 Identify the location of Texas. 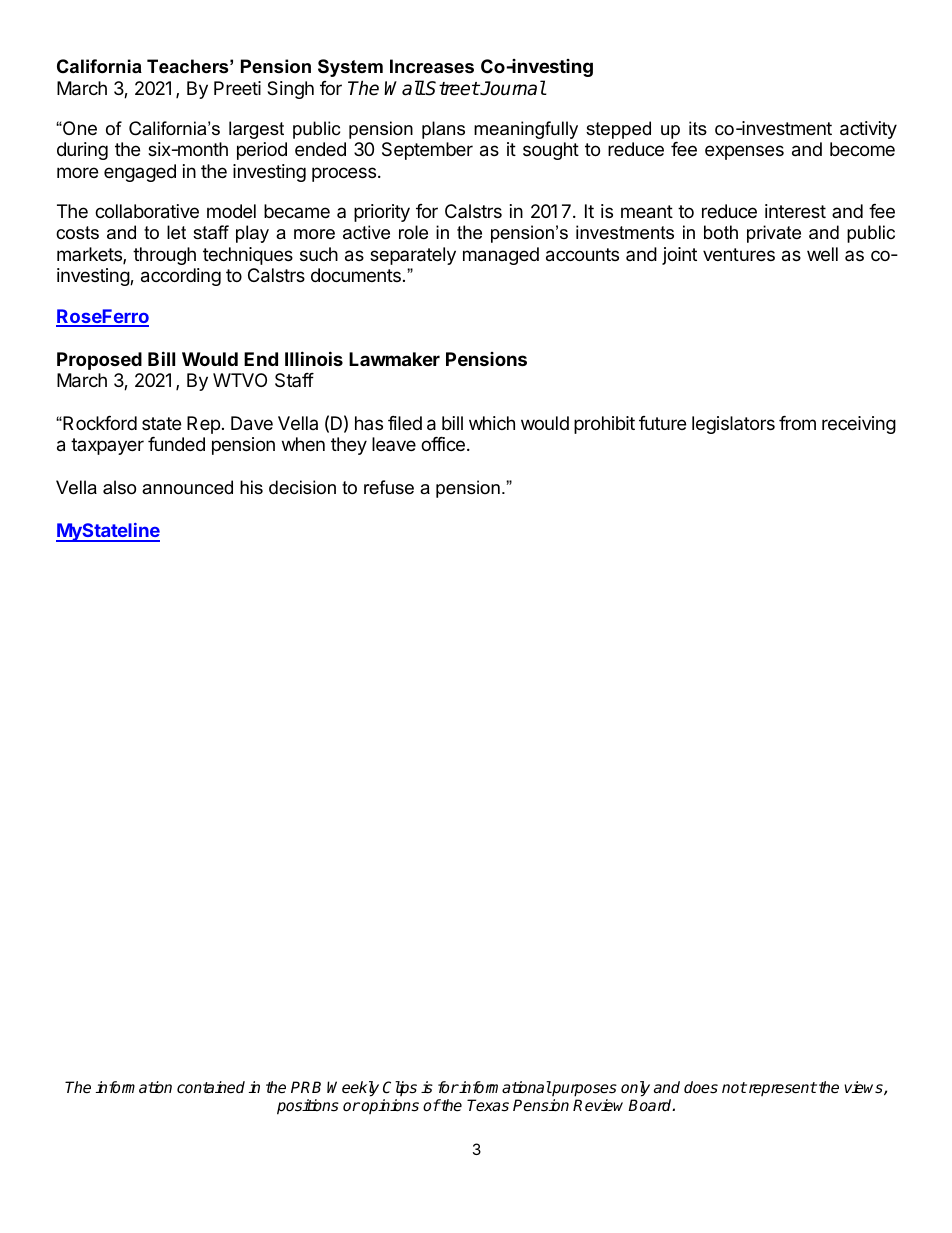
(488, 1105).
